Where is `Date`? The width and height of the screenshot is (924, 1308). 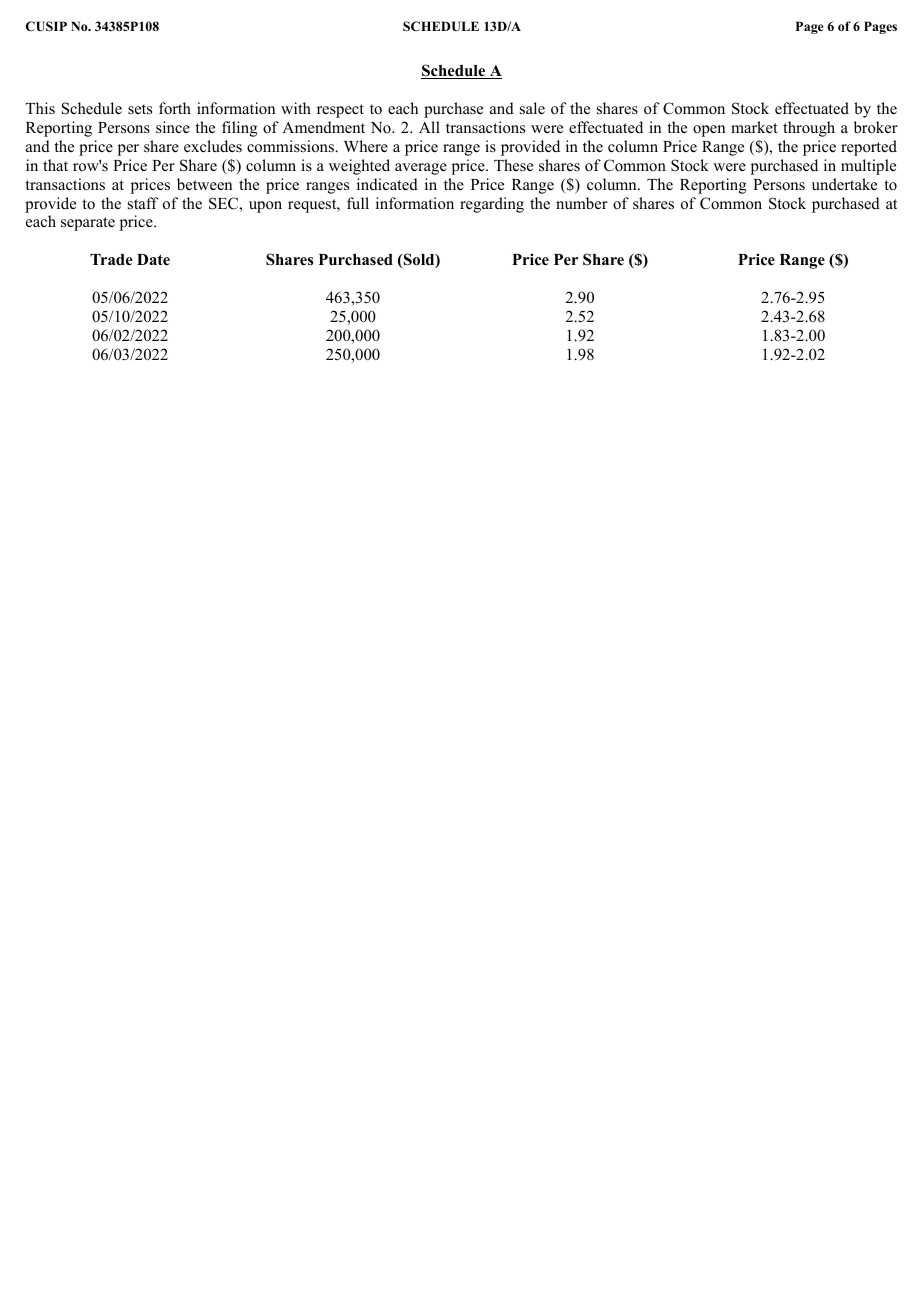
Date is located at coordinates (153, 260).
